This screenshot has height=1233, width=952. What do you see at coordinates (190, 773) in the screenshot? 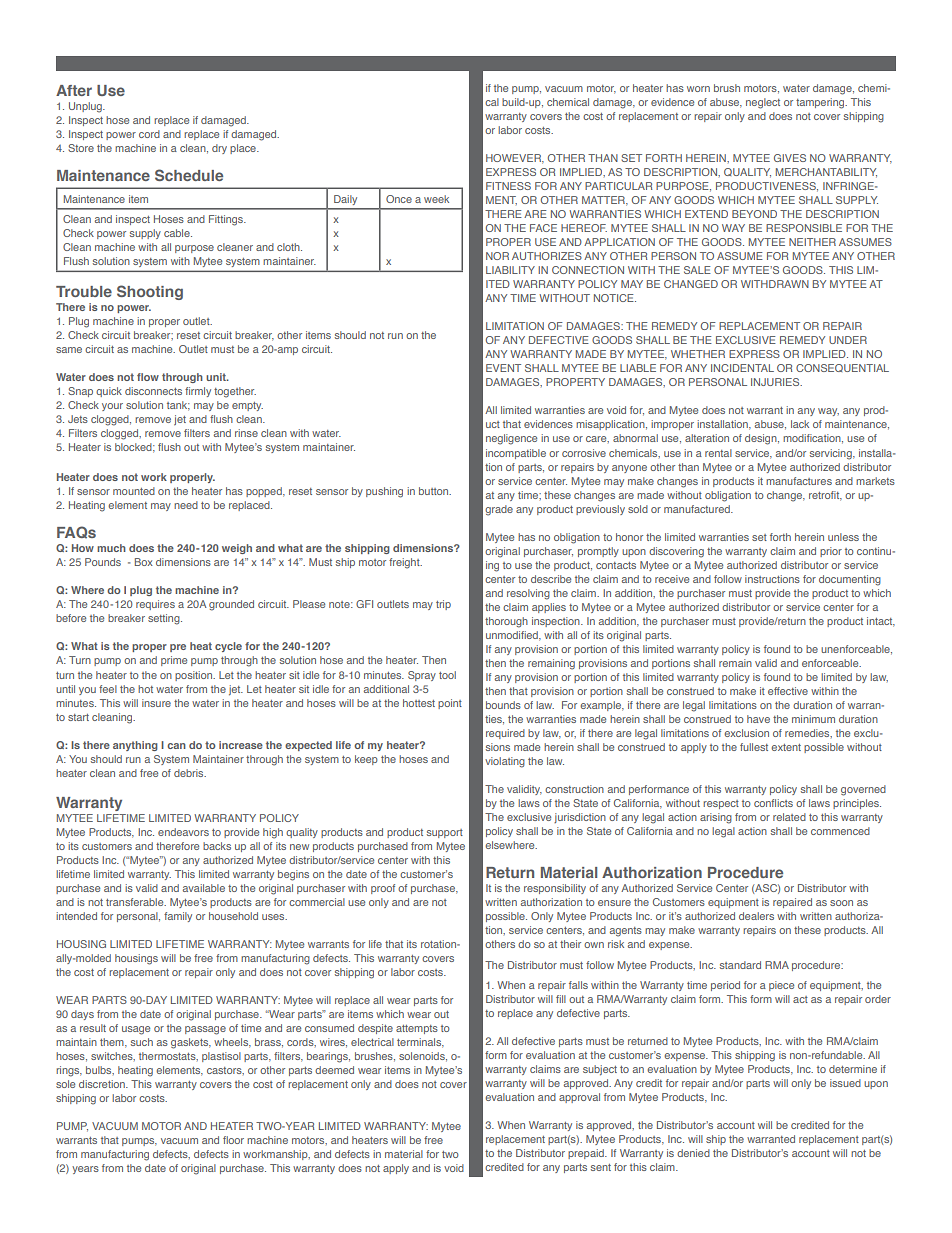
I see `debris` at bounding box center [190, 773].
